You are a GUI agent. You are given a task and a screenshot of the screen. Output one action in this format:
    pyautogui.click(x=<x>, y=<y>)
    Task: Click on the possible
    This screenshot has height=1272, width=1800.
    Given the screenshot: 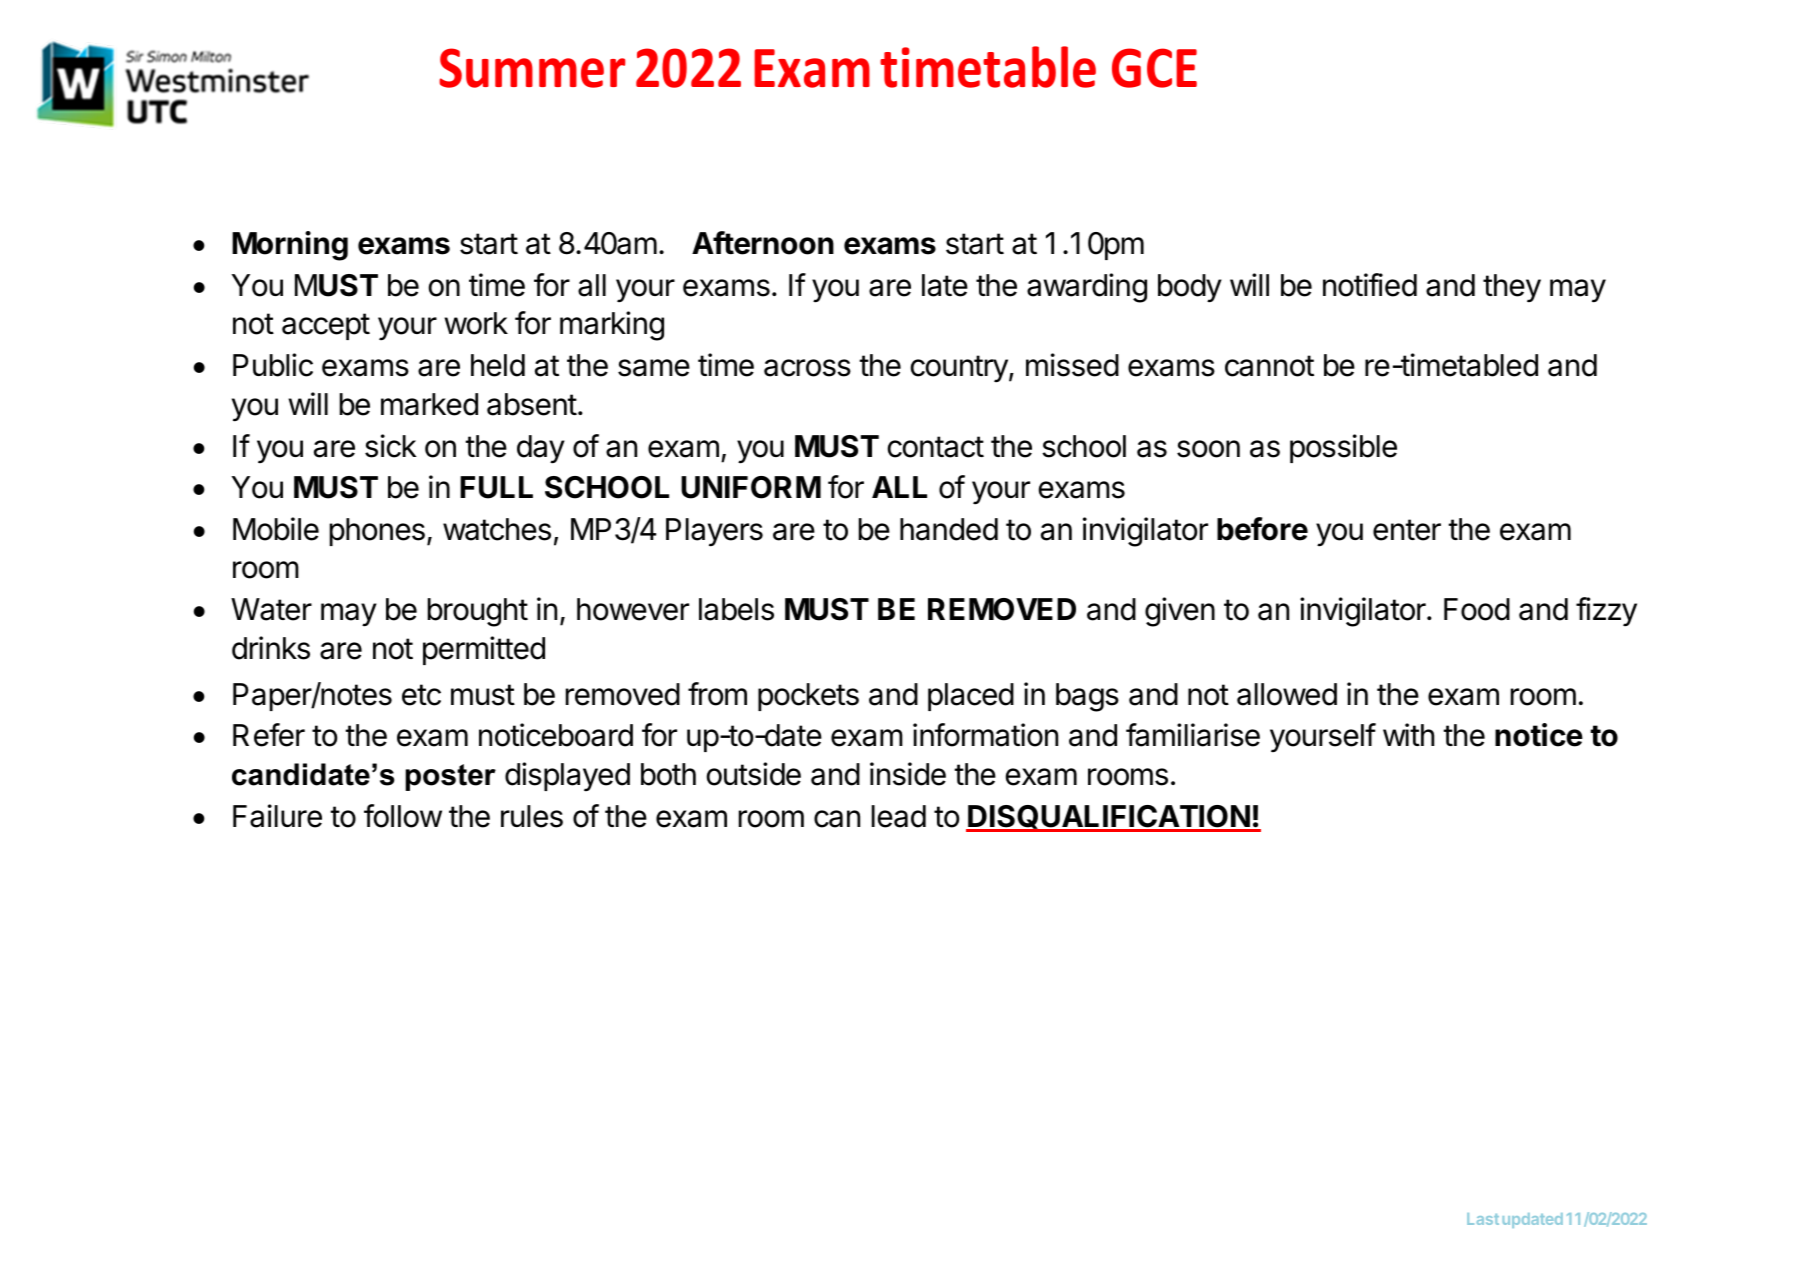 What is the action you would take?
    pyautogui.click(x=1343, y=448)
